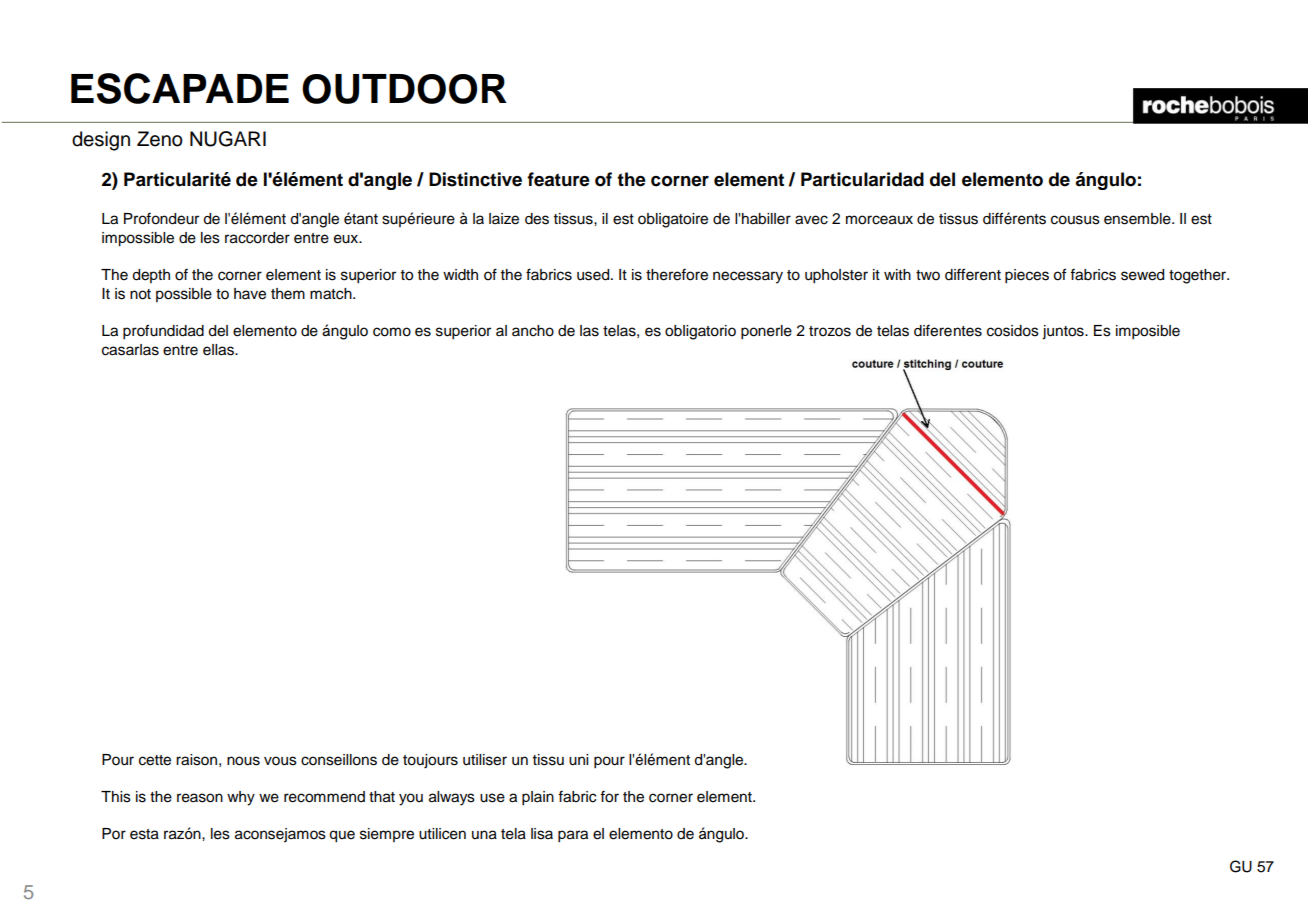  Describe the element at coordinates (1064, 332) in the screenshot. I see `juntos` at that location.
